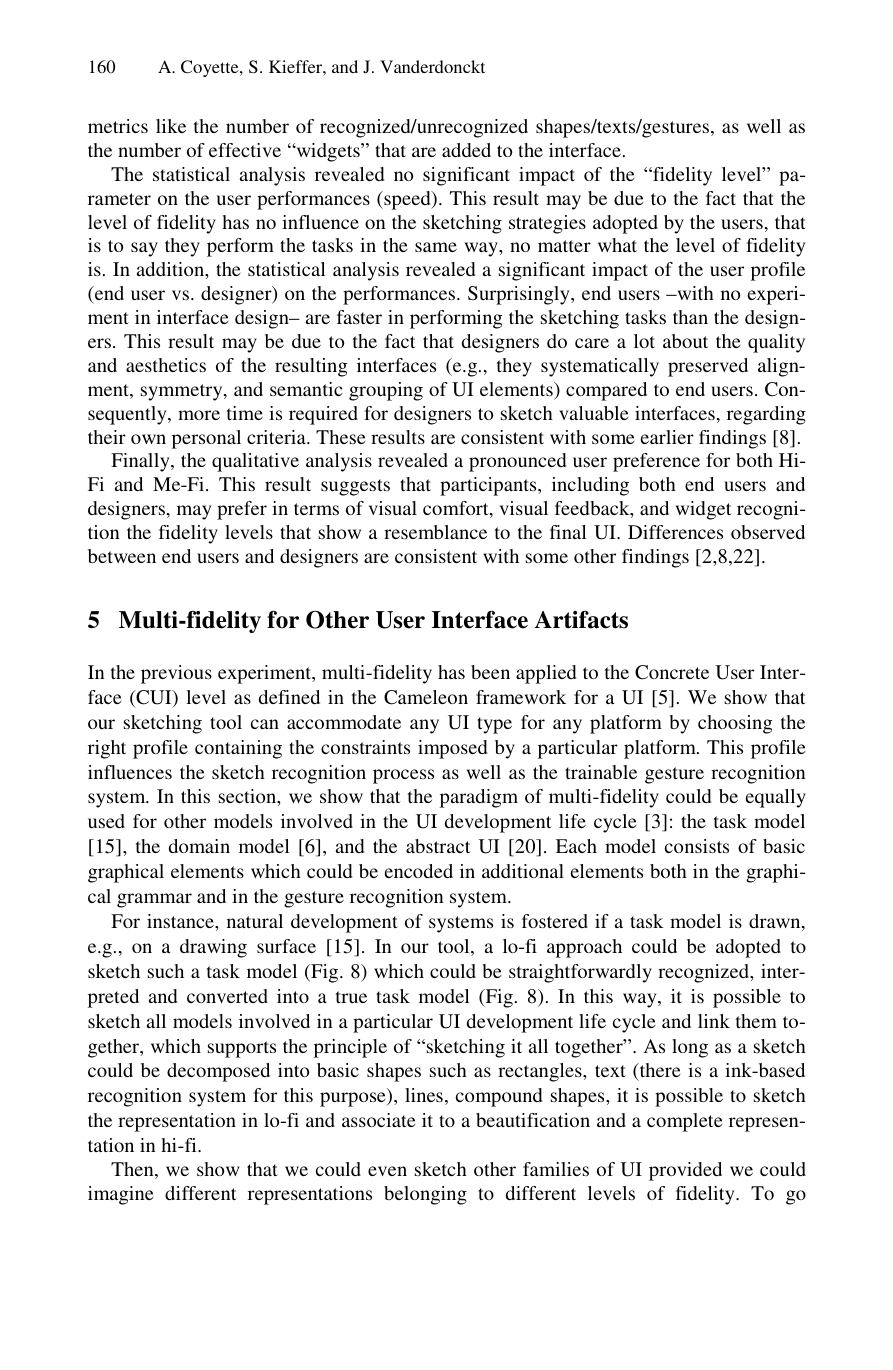  I want to click on like, so click(171, 126).
